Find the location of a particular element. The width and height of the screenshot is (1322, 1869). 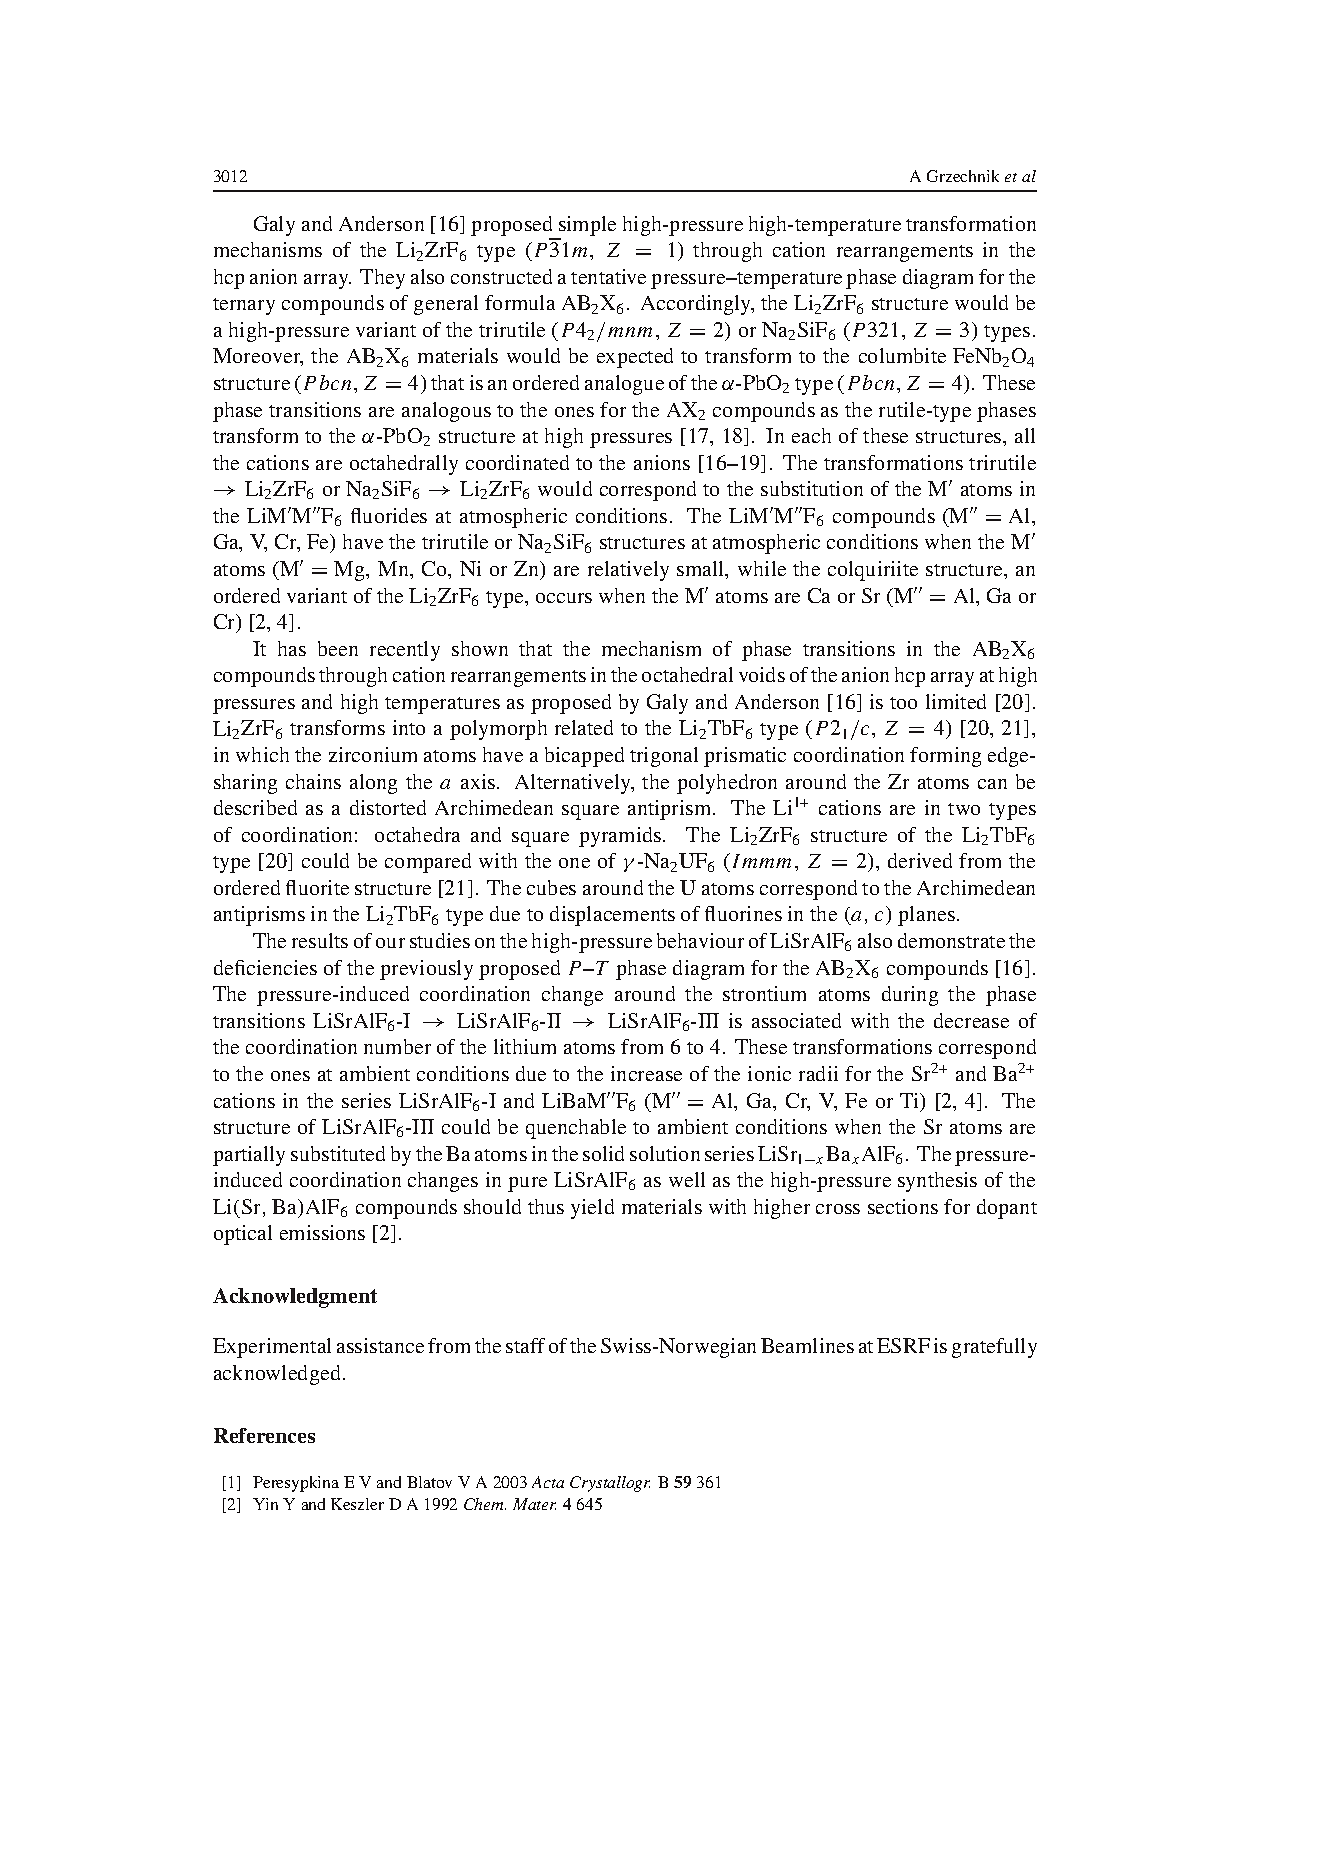

Acta is located at coordinates (548, 1482).
